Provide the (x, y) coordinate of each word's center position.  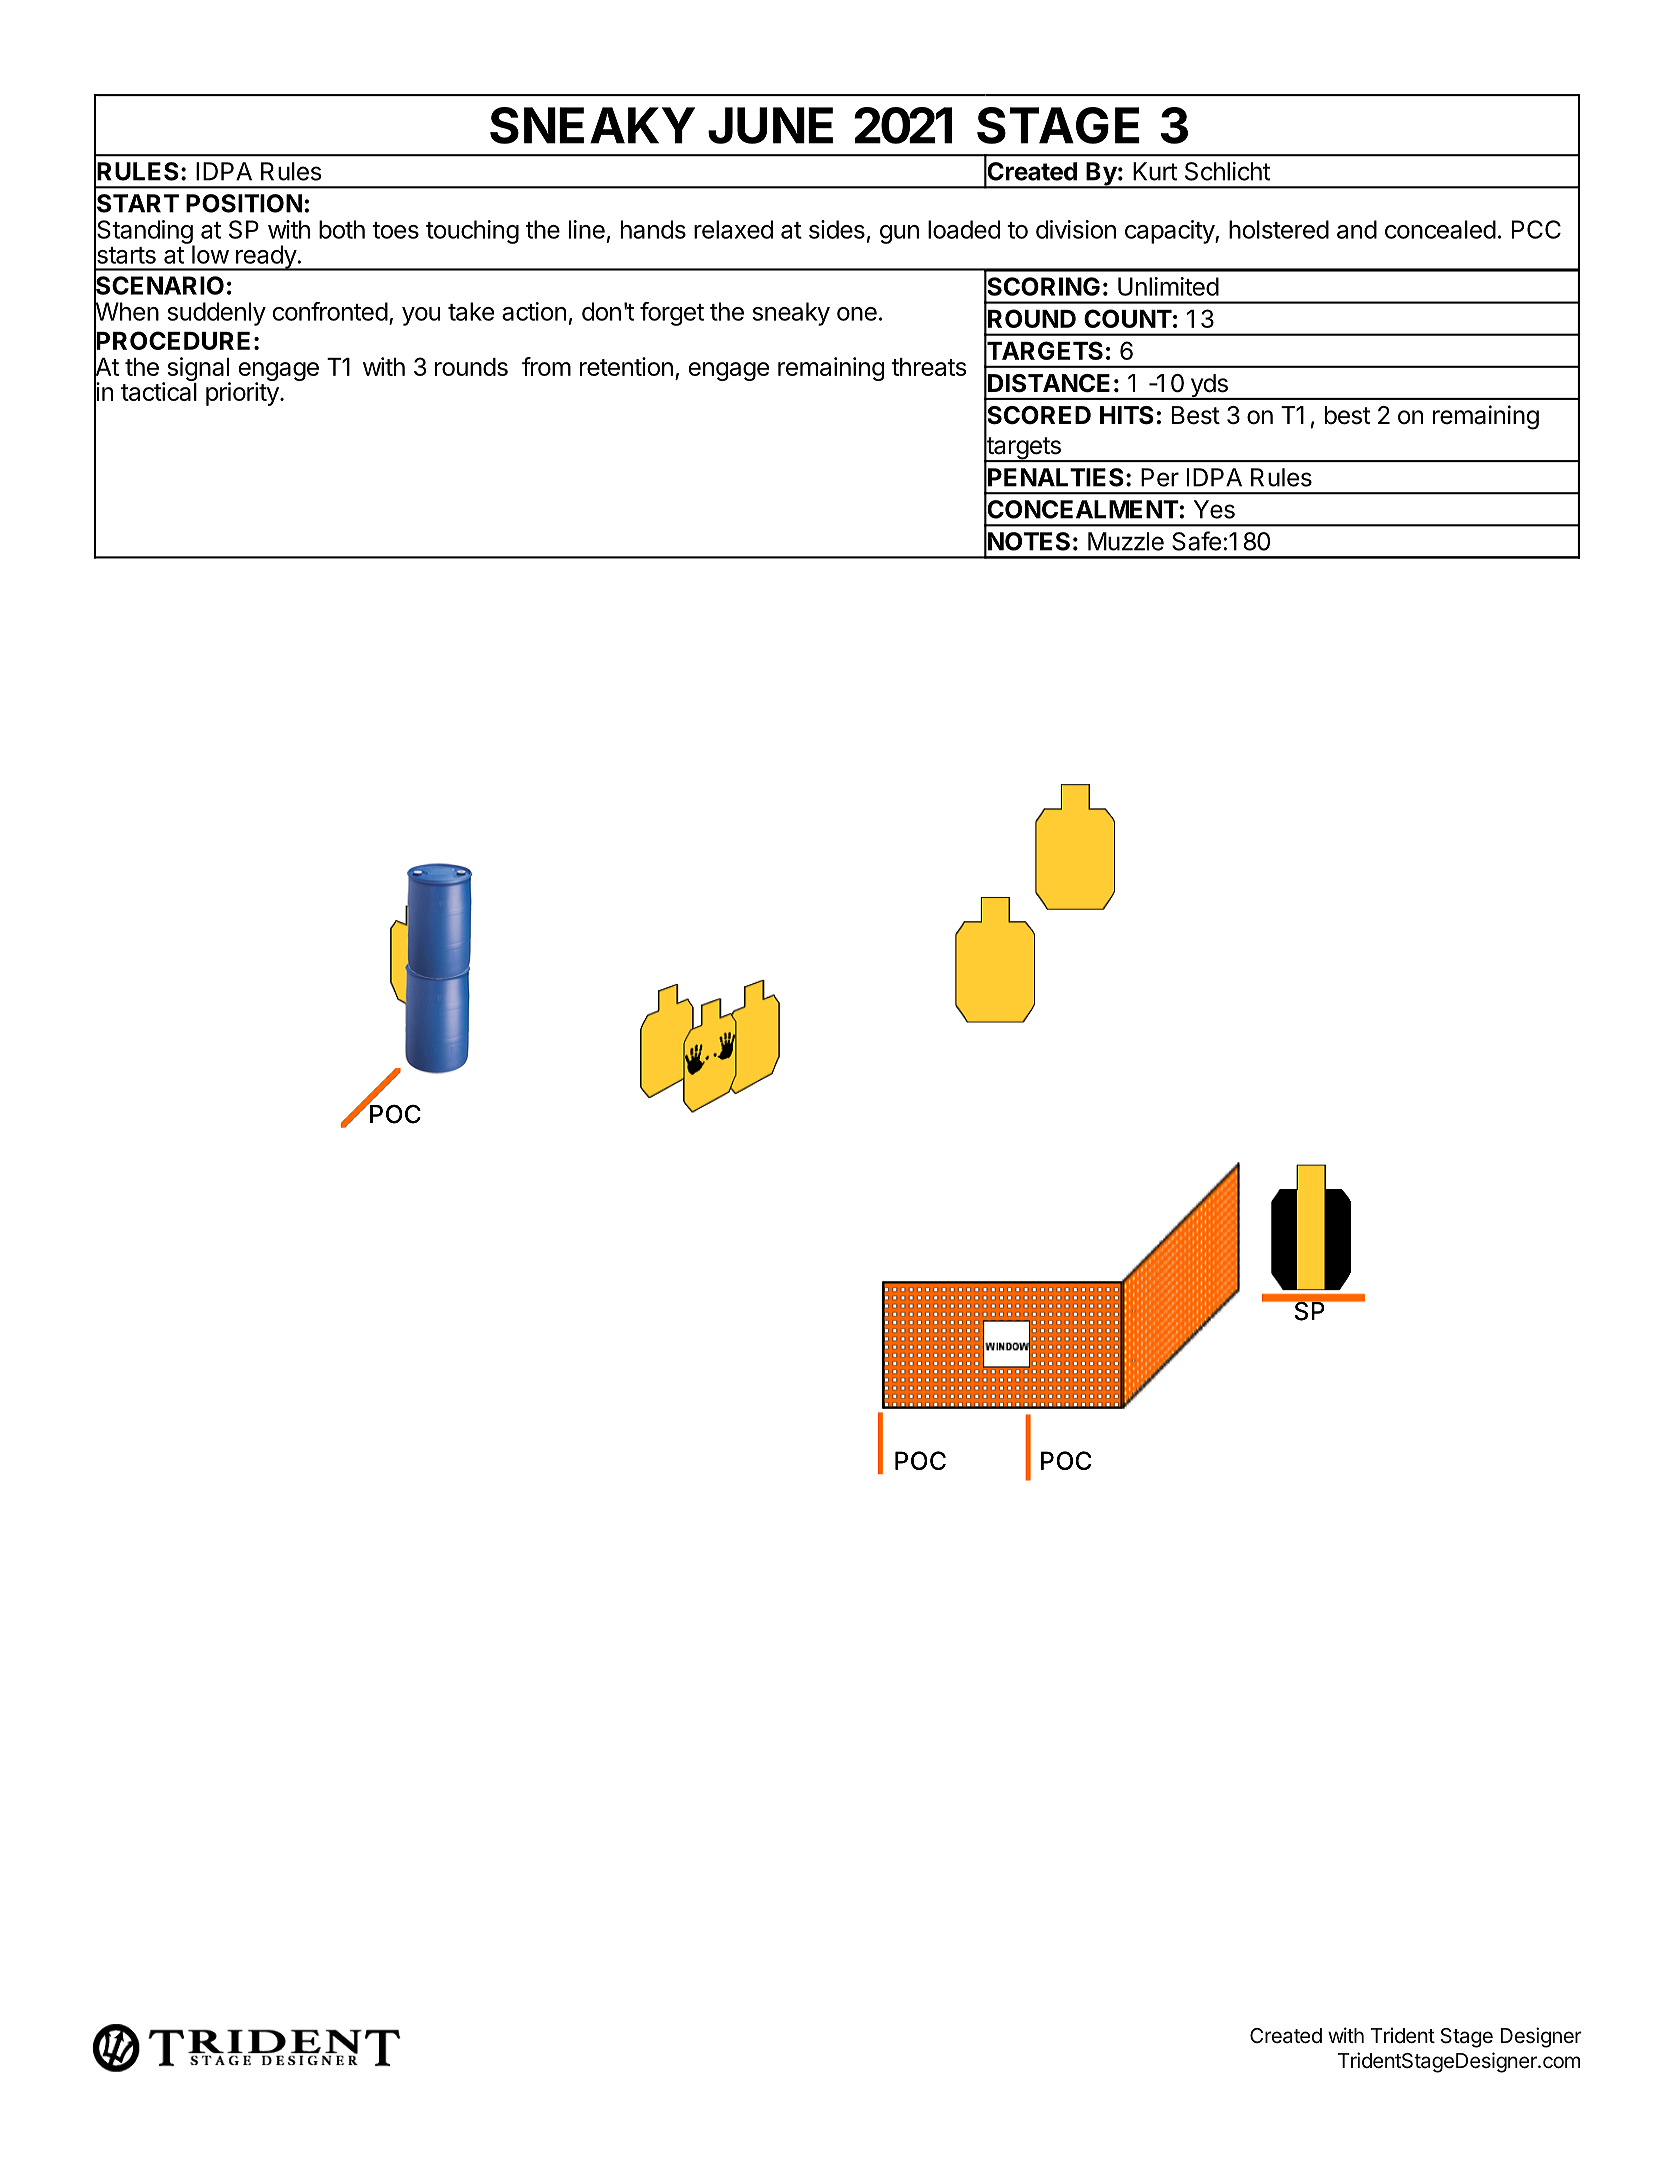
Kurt (1155, 171)
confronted (330, 311)
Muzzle (1126, 541)
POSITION (244, 203)
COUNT (1128, 318)
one (857, 314)
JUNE (770, 125)
